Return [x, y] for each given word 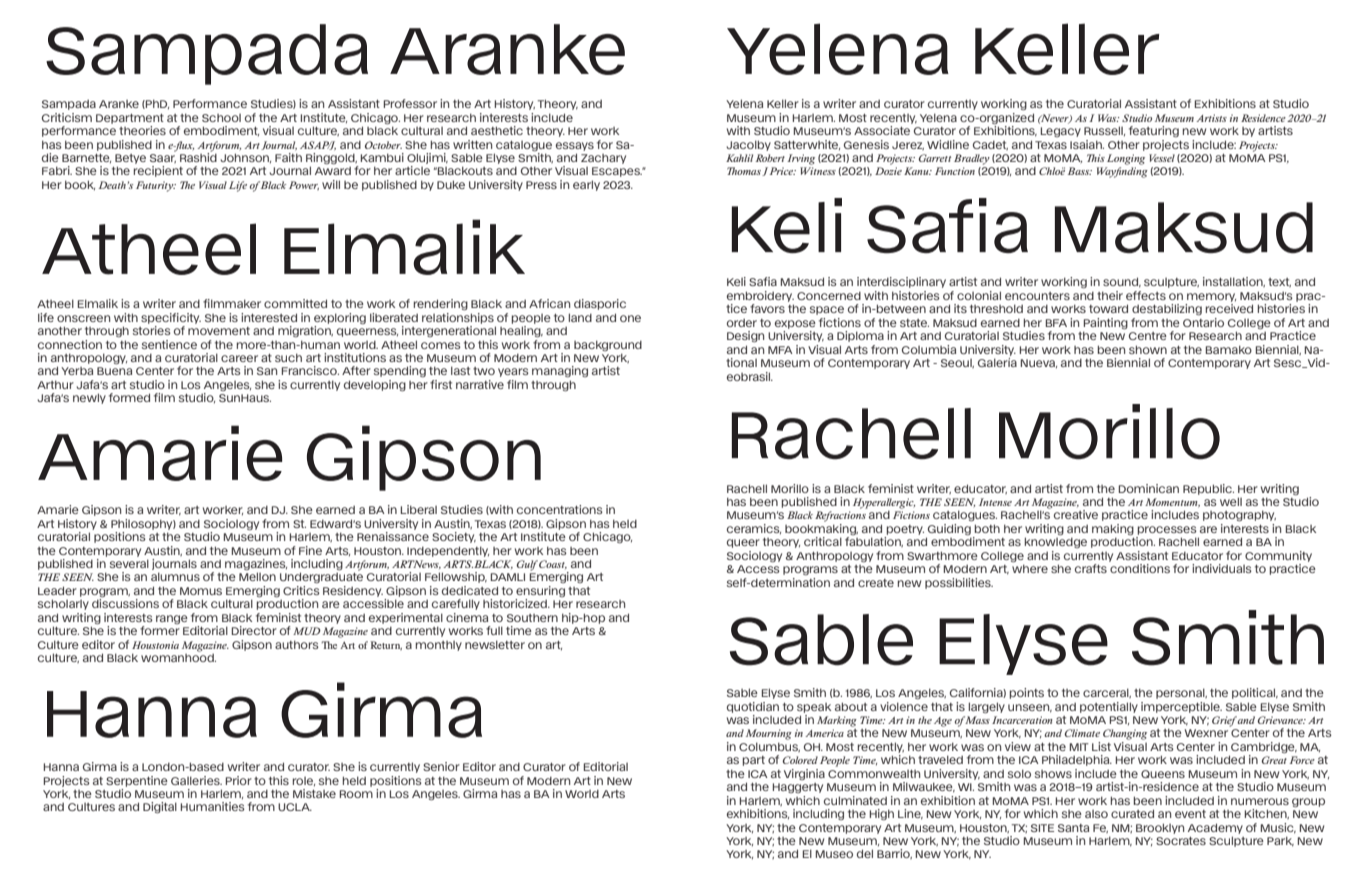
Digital [160, 807]
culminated [855, 800]
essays [575, 146]
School [221, 118]
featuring [1154, 131]
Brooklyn [1160, 828]
